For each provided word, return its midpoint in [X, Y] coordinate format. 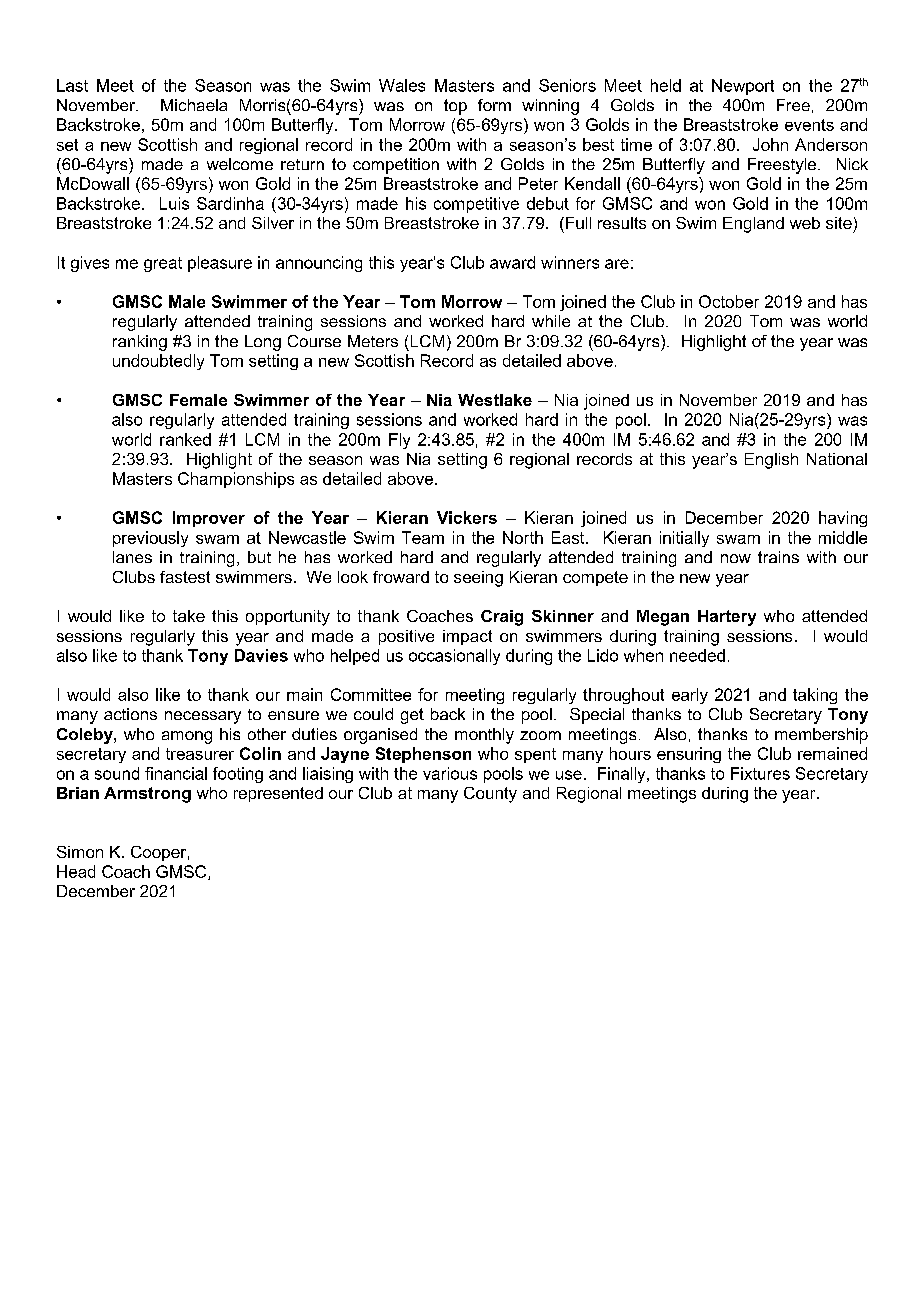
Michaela [194, 105]
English [771, 461]
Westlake [495, 400]
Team [423, 537]
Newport [743, 87]
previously [150, 539]
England [753, 225]
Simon [80, 852]
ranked [185, 439]
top [455, 107]
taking [815, 696]
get [412, 716]
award [512, 262]
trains [778, 557]
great [163, 264]
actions [130, 714]
